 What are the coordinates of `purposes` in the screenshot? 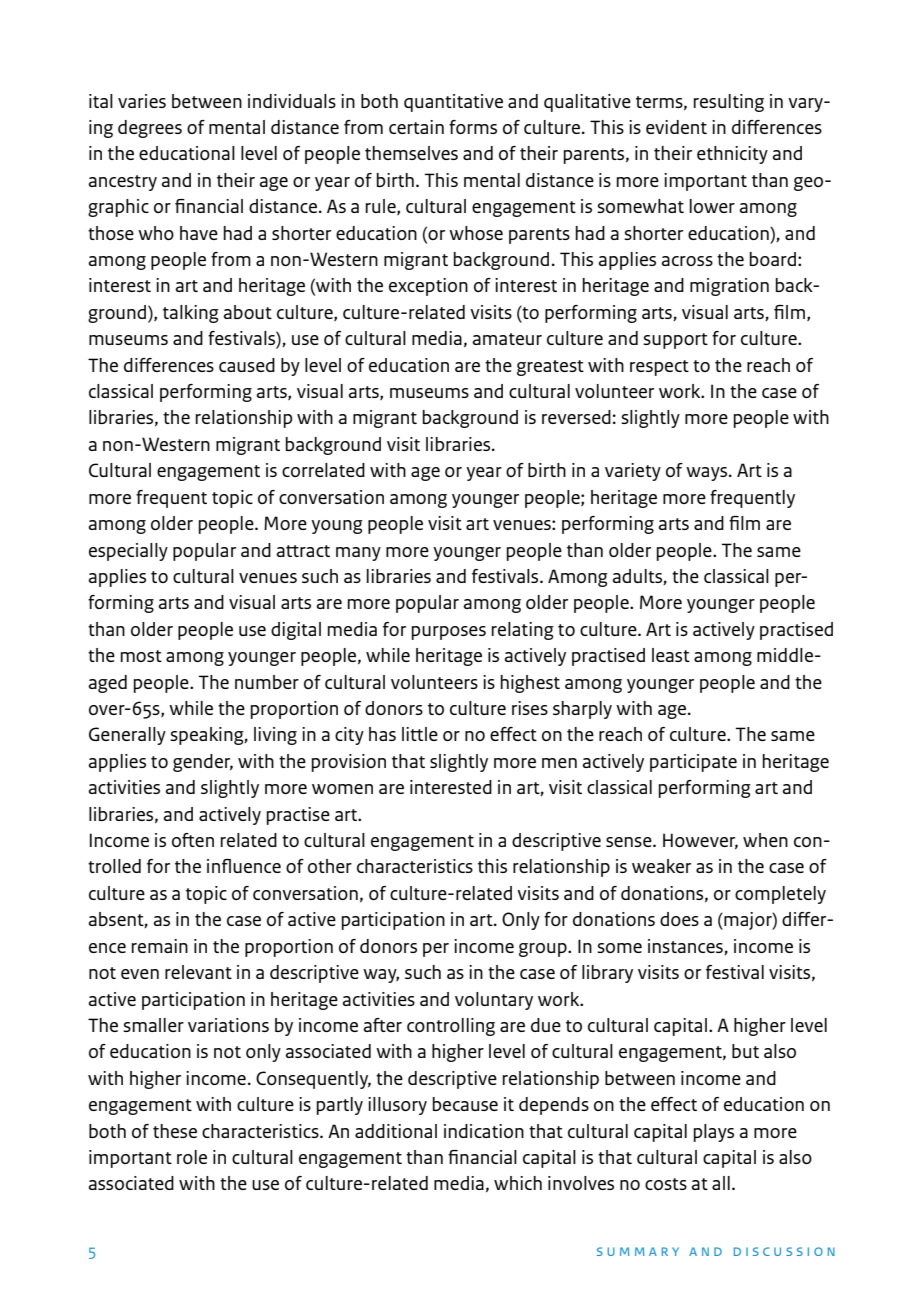 It's located at (449, 633).
